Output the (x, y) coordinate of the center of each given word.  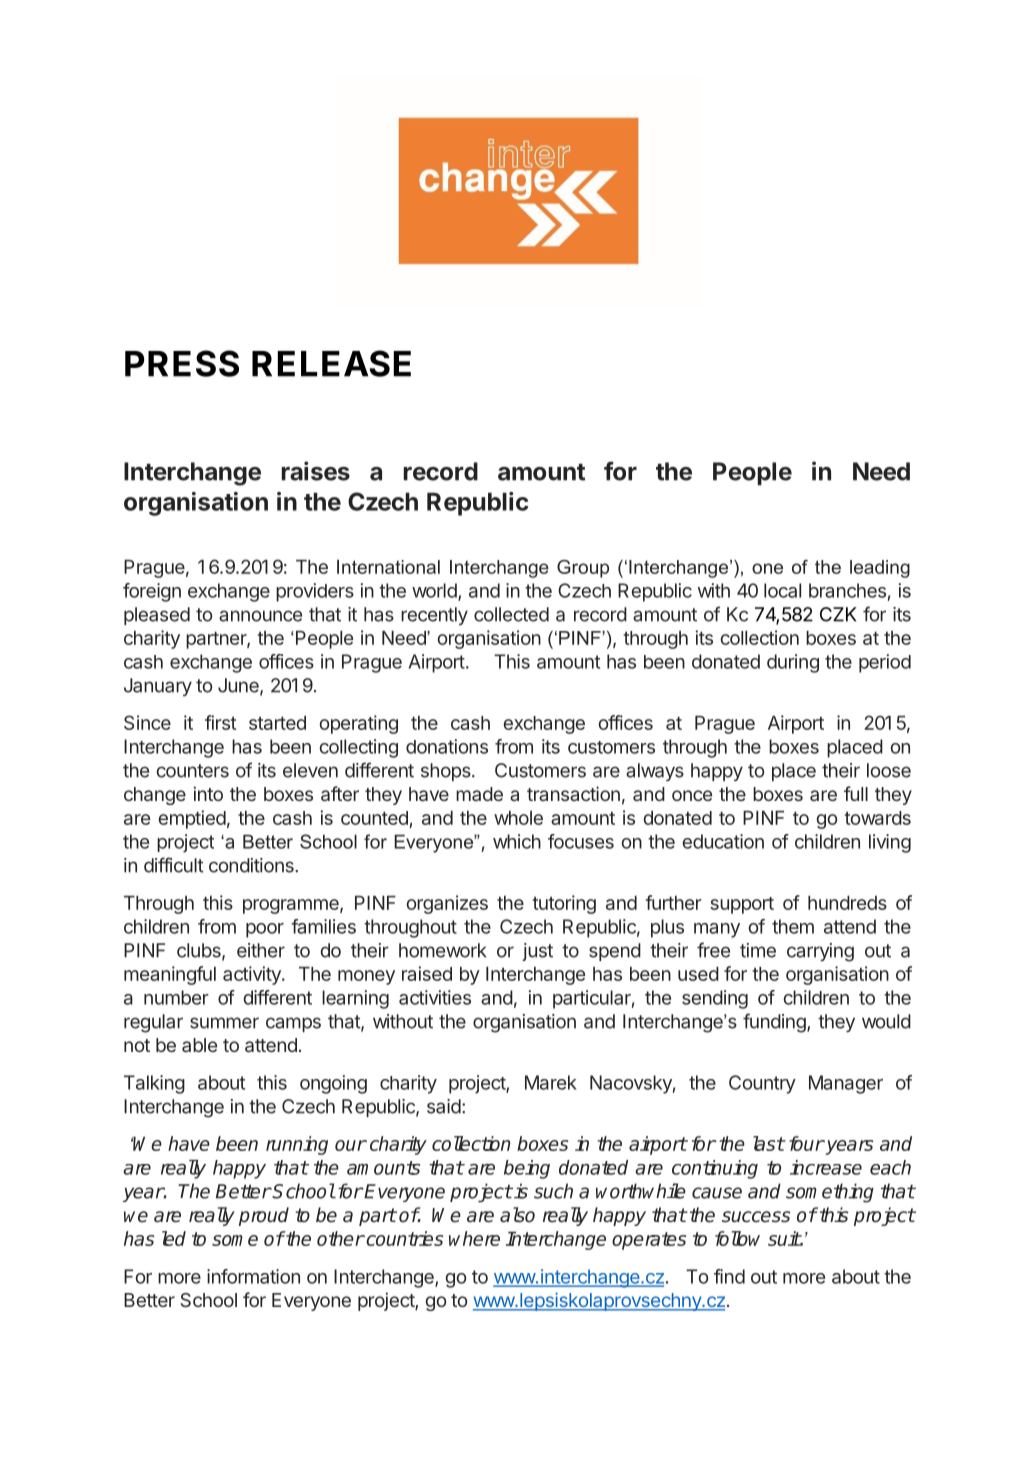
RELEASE (331, 363)
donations (447, 746)
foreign (152, 592)
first (221, 722)
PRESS (182, 363)
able (199, 1045)
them (793, 926)
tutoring (564, 904)
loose (889, 770)
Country (762, 1084)
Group (583, 569)
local (782, 590)
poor (265, 930)
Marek (551, 1082)
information (253, 1276)
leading (880, 569)
